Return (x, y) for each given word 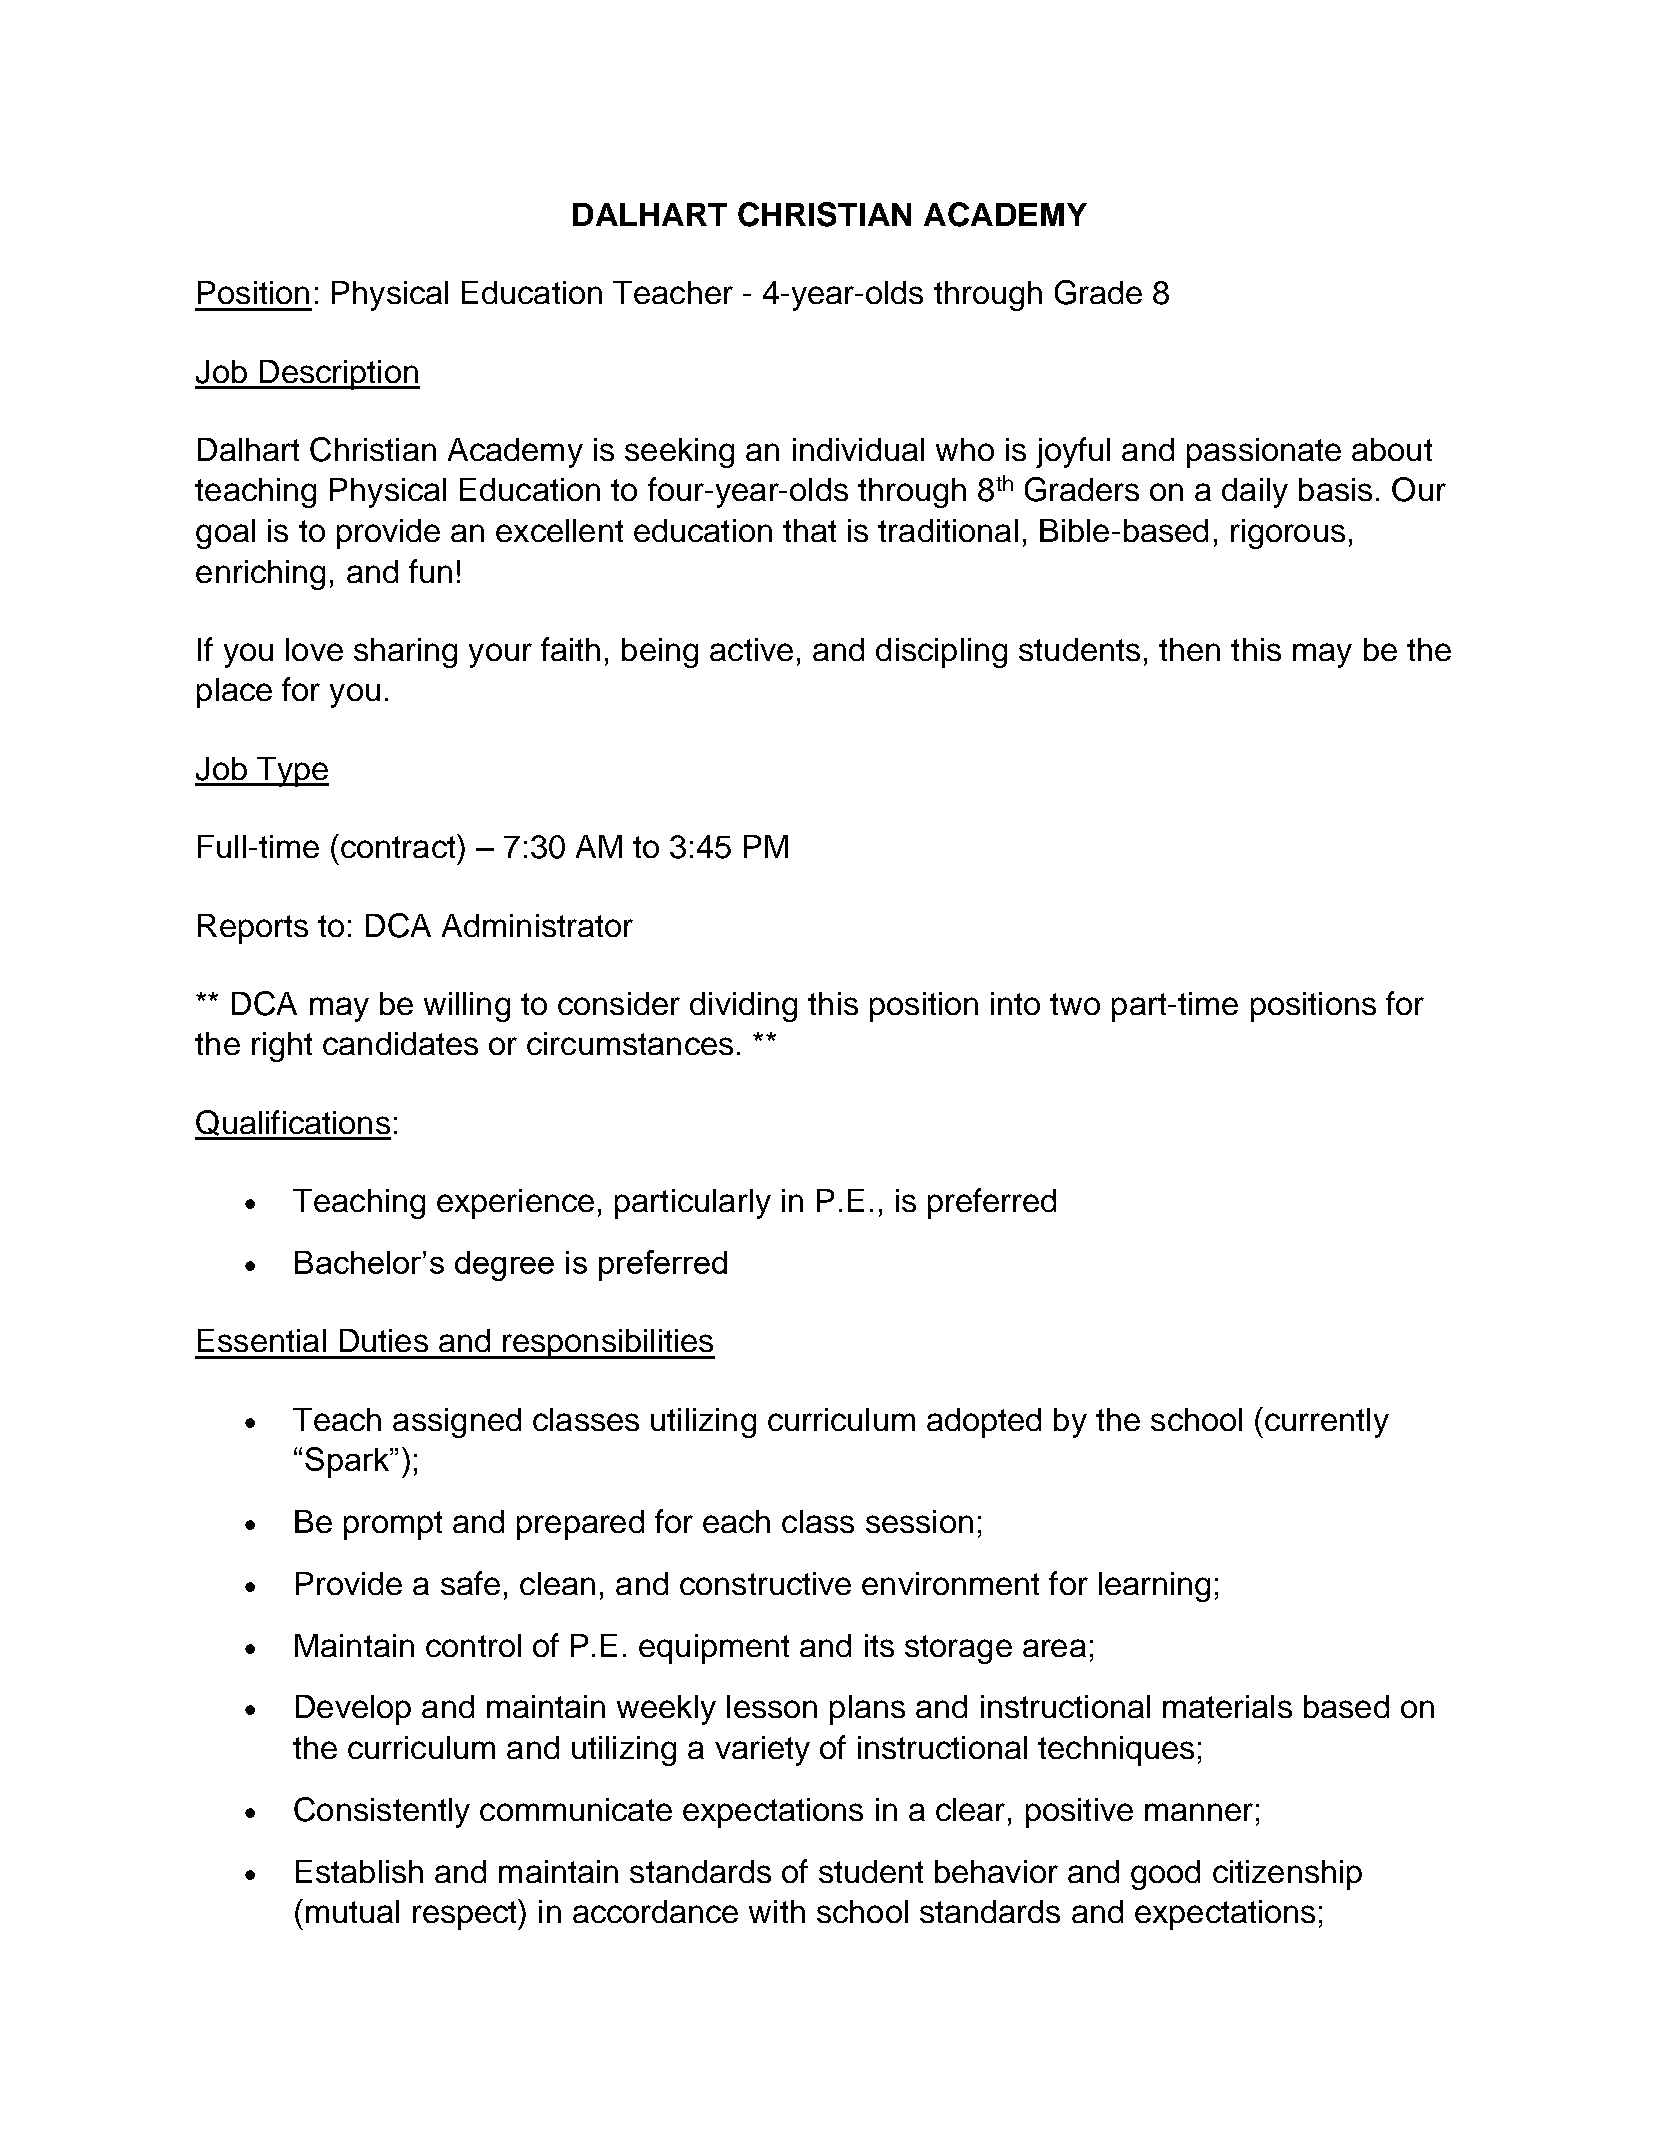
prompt (393, 1525)
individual (858, 449)
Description (338, 375)
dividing (743, 1007)
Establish (359, 1871)
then (1189, 649)
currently (1327, 1423)
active (751, 649)
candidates (400, 1043)
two (1075, 1004)
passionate (1264, 453)
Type (292, 772)
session (919, 1521)
